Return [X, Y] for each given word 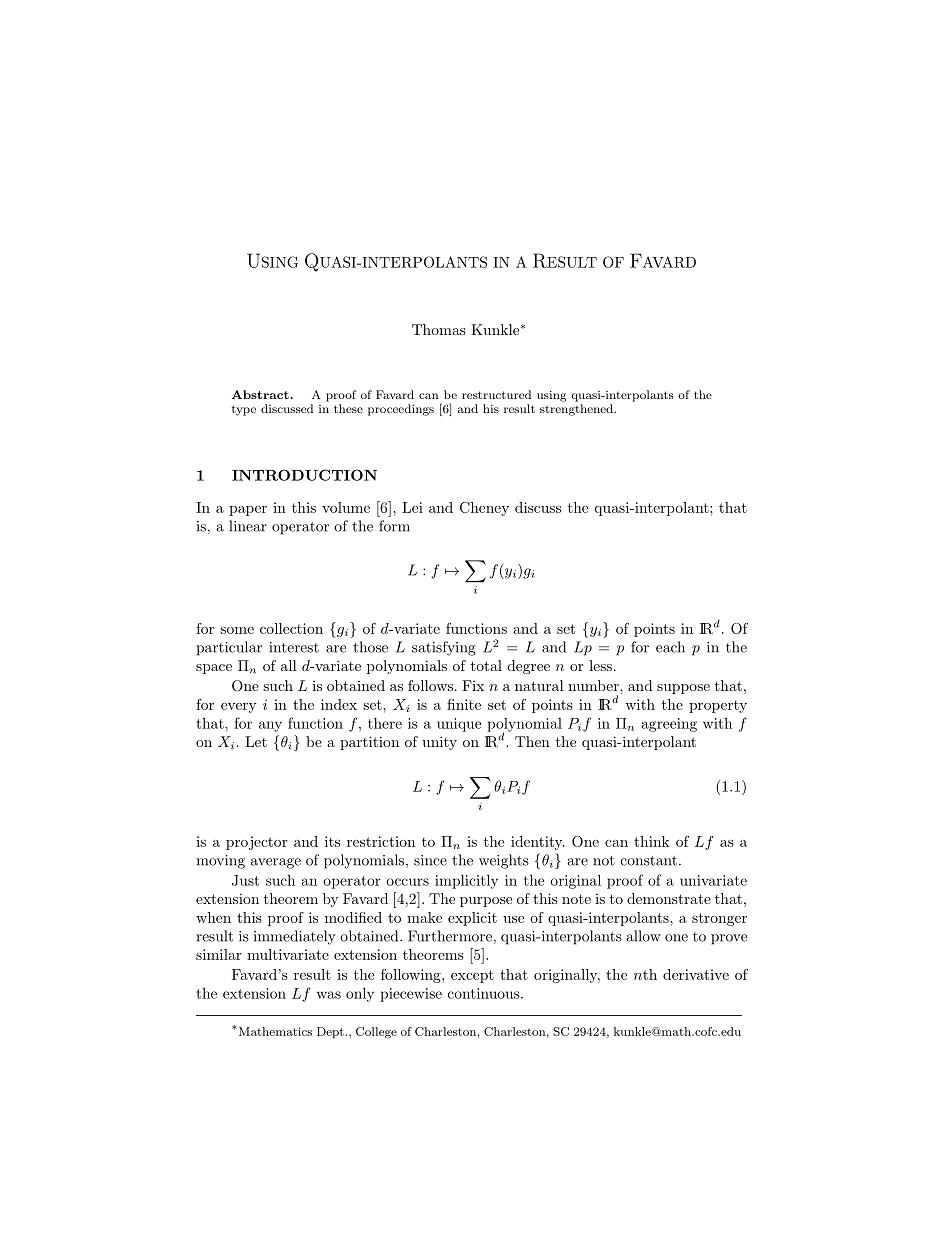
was [329, 995]
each [670, 647]
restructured [496, 394]
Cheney [484, 509]
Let [256, 741]
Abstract [260, 394]
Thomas [439, 329]
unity [439, 743]
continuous [485, 993]
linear [248, 526]
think [652, 841]
